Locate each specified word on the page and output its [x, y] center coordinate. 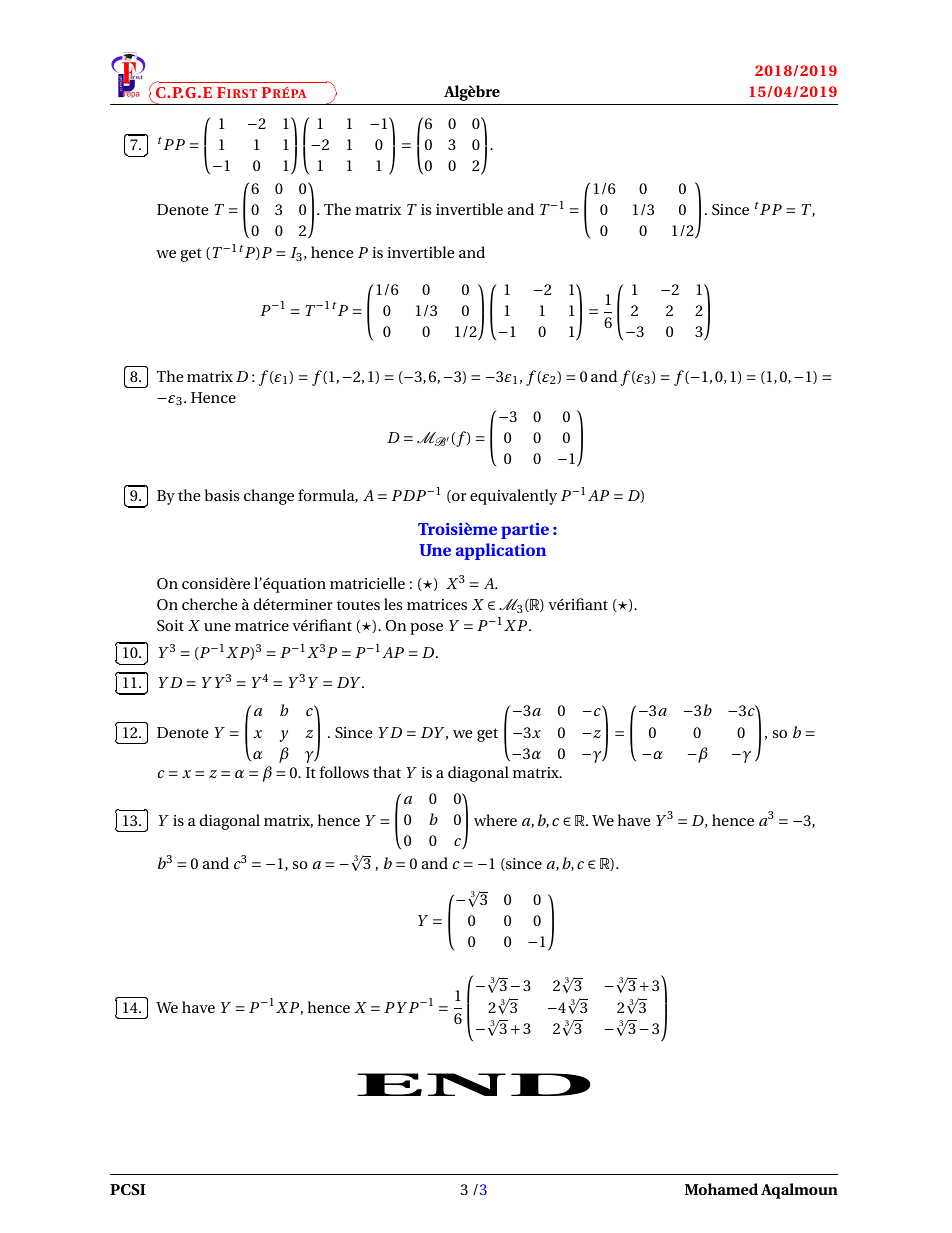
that [387, 772]
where [495, 820]
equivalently [513, 497]
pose [426, 629]
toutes [358, 605]
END [474, 1084]
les [393, 604]
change [269, 497]
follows [344, 772]
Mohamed [721, 1189]
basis [222, 495]
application [501, 551]
